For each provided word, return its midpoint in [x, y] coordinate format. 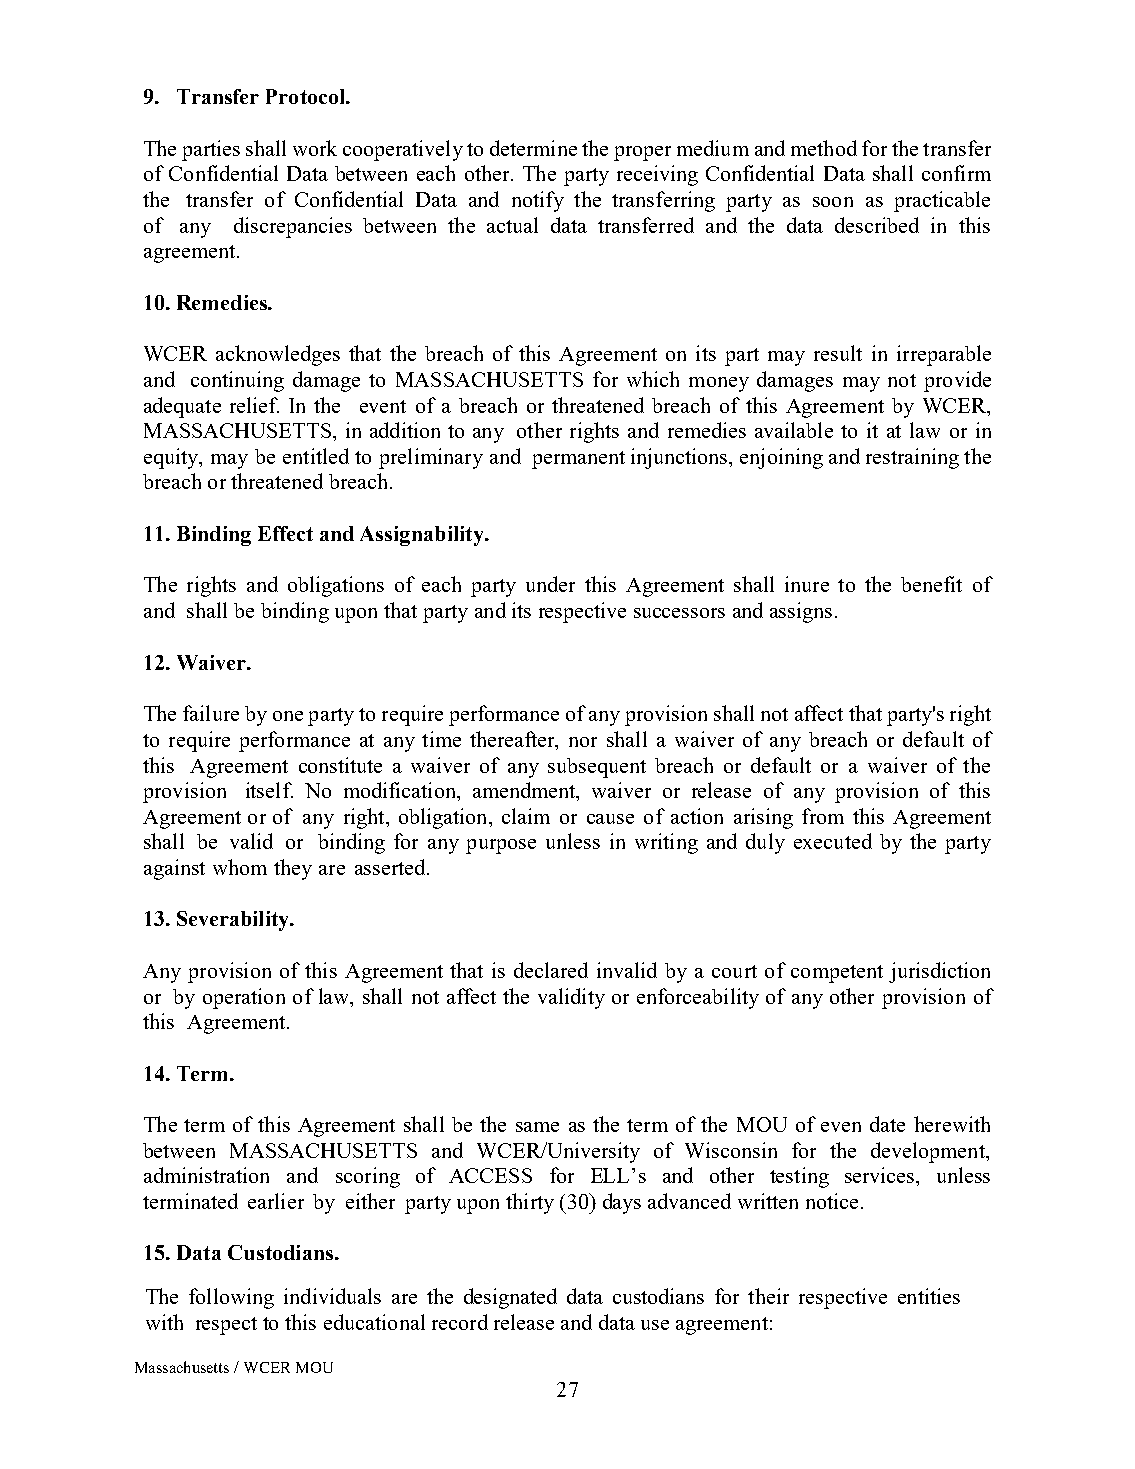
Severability [234, 921]
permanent [578, 460]
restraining [912, 458]
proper [642, 153]
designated [510, 1298]
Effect [285, 533]
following [231, 1298]
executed [833, 841]
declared [551, 970]
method [824, 148]
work [315, 148]
